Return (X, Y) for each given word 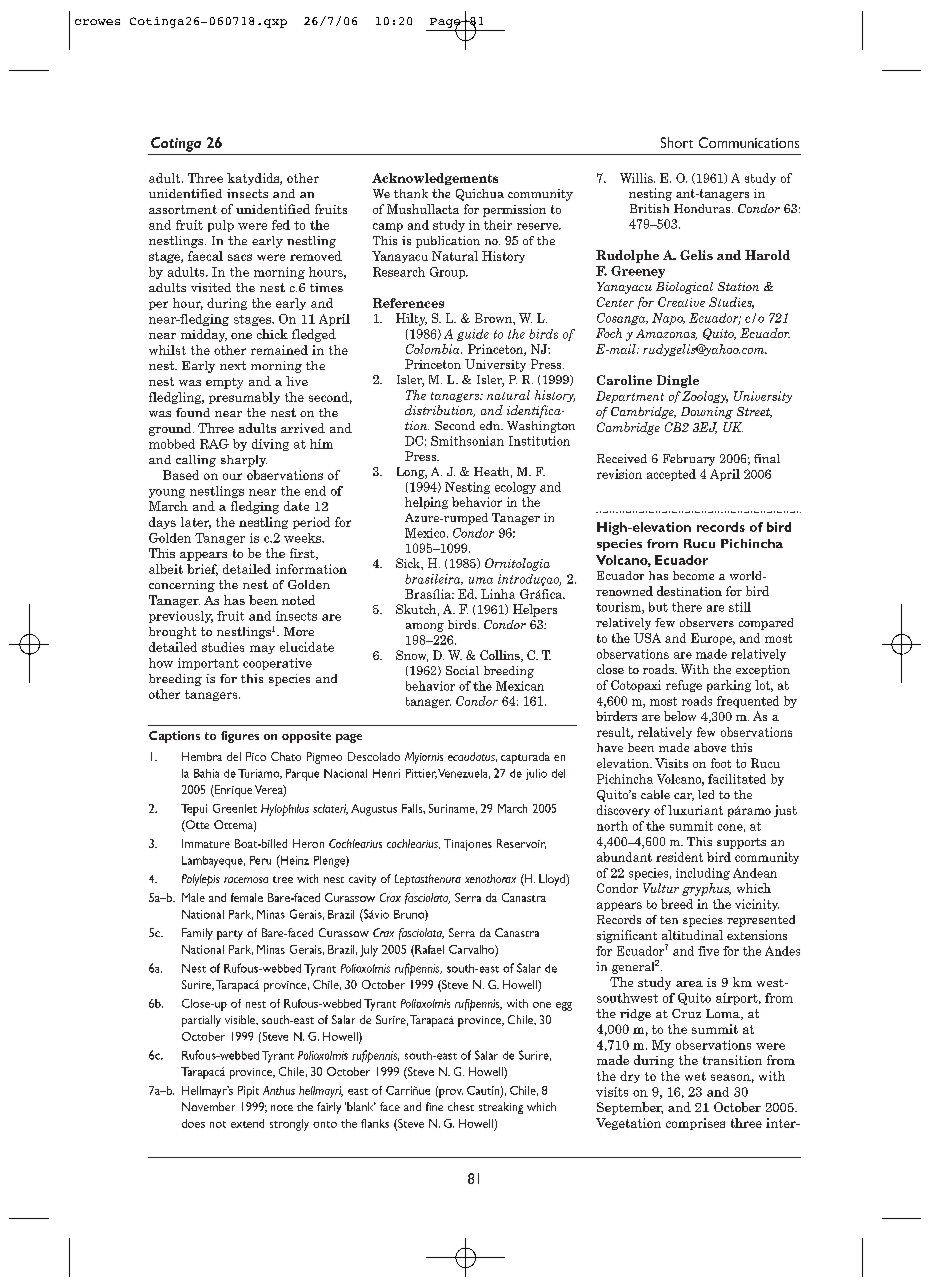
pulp (221, 226)
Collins (501, 656)
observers (707, 622)
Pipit (248, 1092)
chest (461, 1106)
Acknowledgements (435, 179)
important (208, 664)
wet (695, 1076)
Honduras (703, 208)
